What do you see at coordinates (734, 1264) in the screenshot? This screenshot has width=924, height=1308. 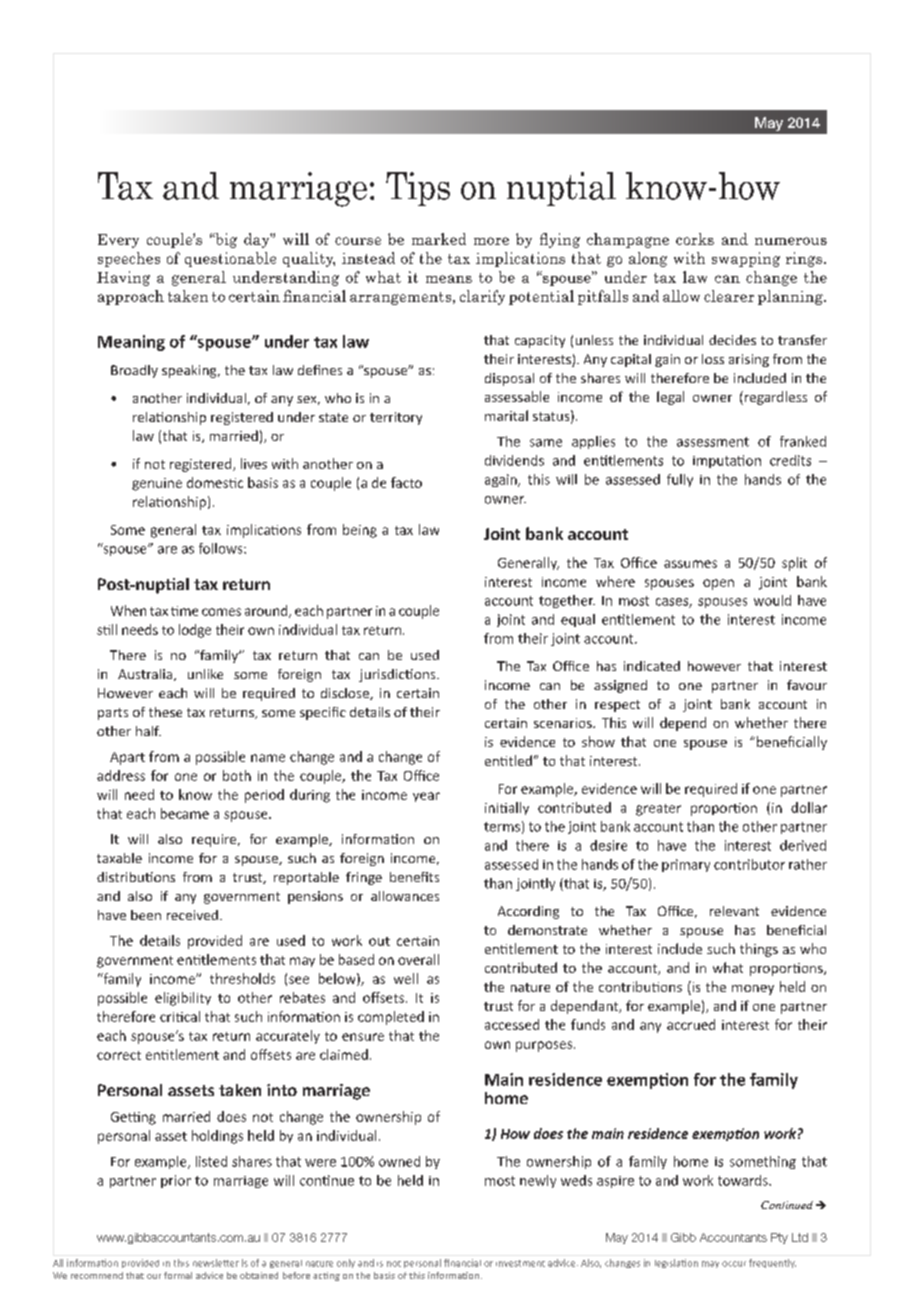 I see `occur` at bounding box center [734, 1264].
